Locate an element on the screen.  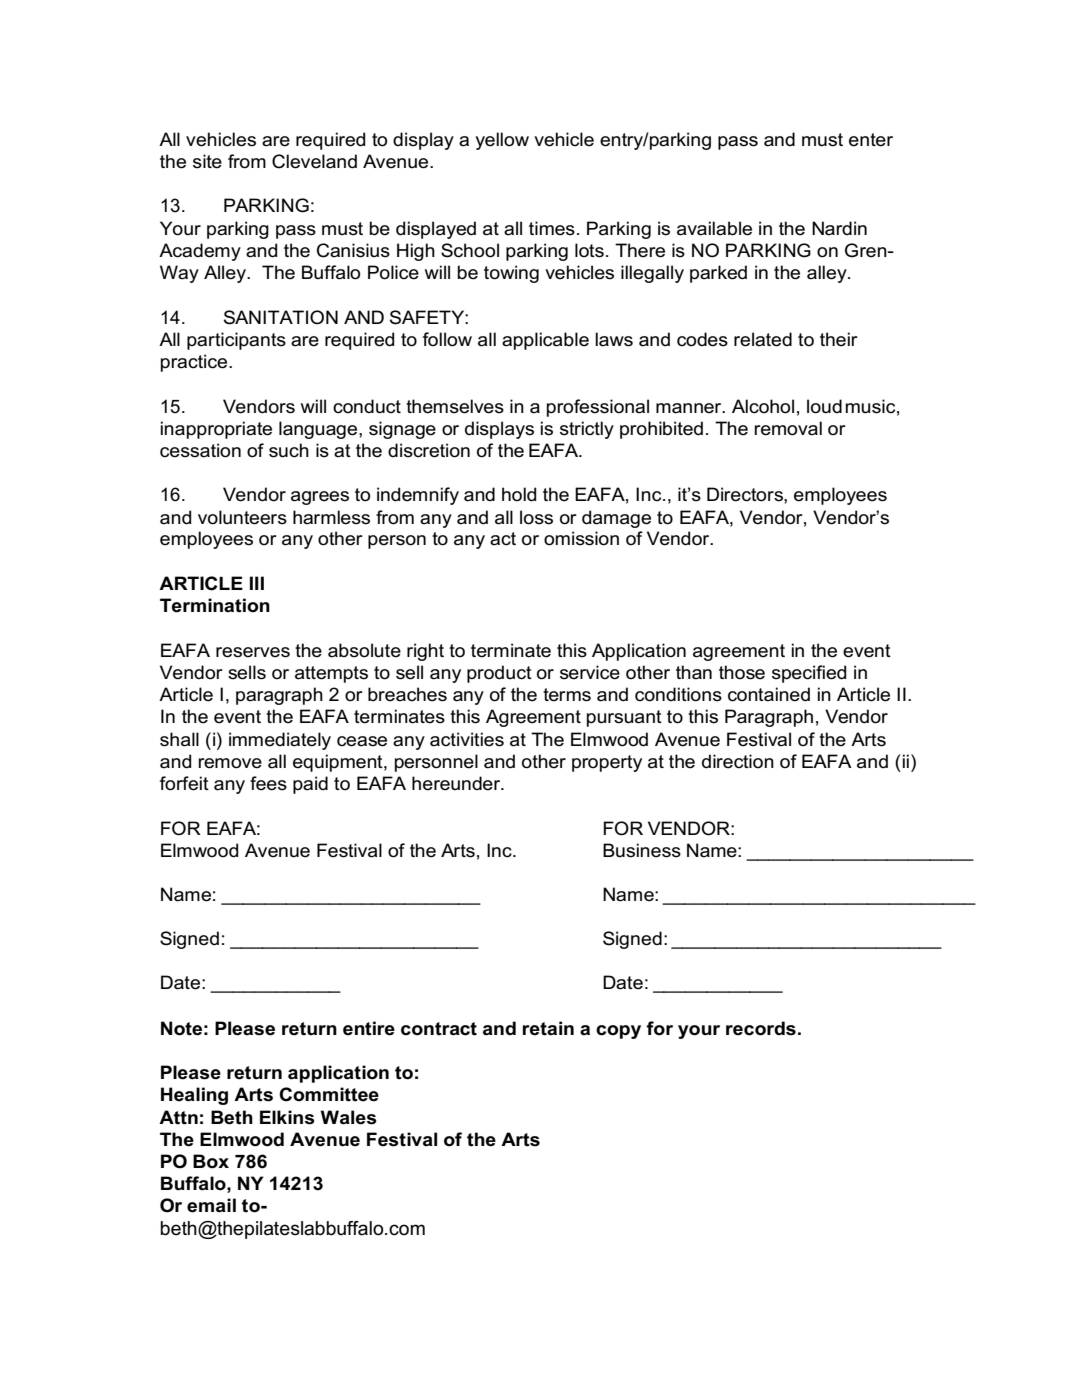
Cleveland is located at coordinates (314, 161).
